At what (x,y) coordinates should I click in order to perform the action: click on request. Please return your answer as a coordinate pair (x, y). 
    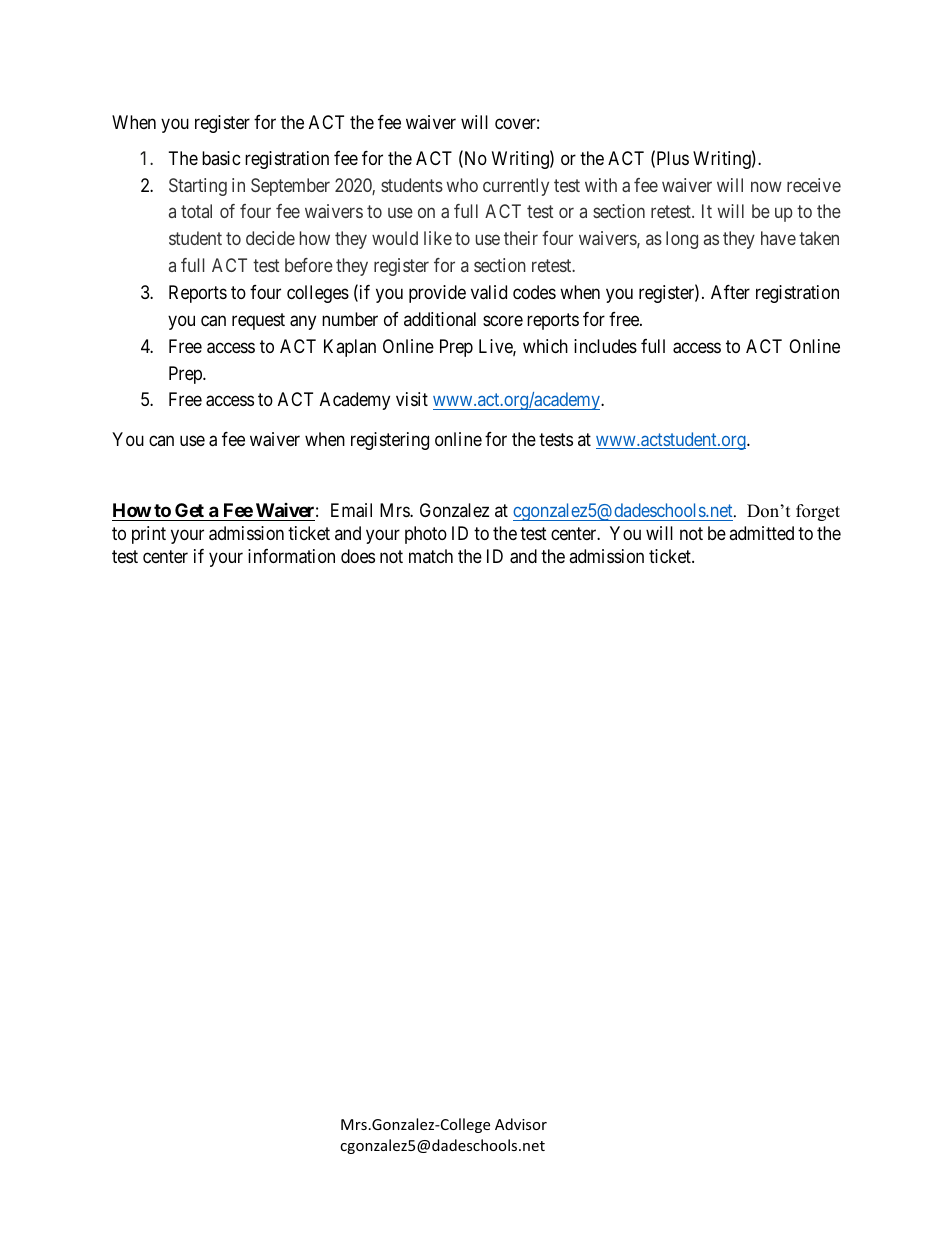
    Looking at the image, I should click on (258, 321).
